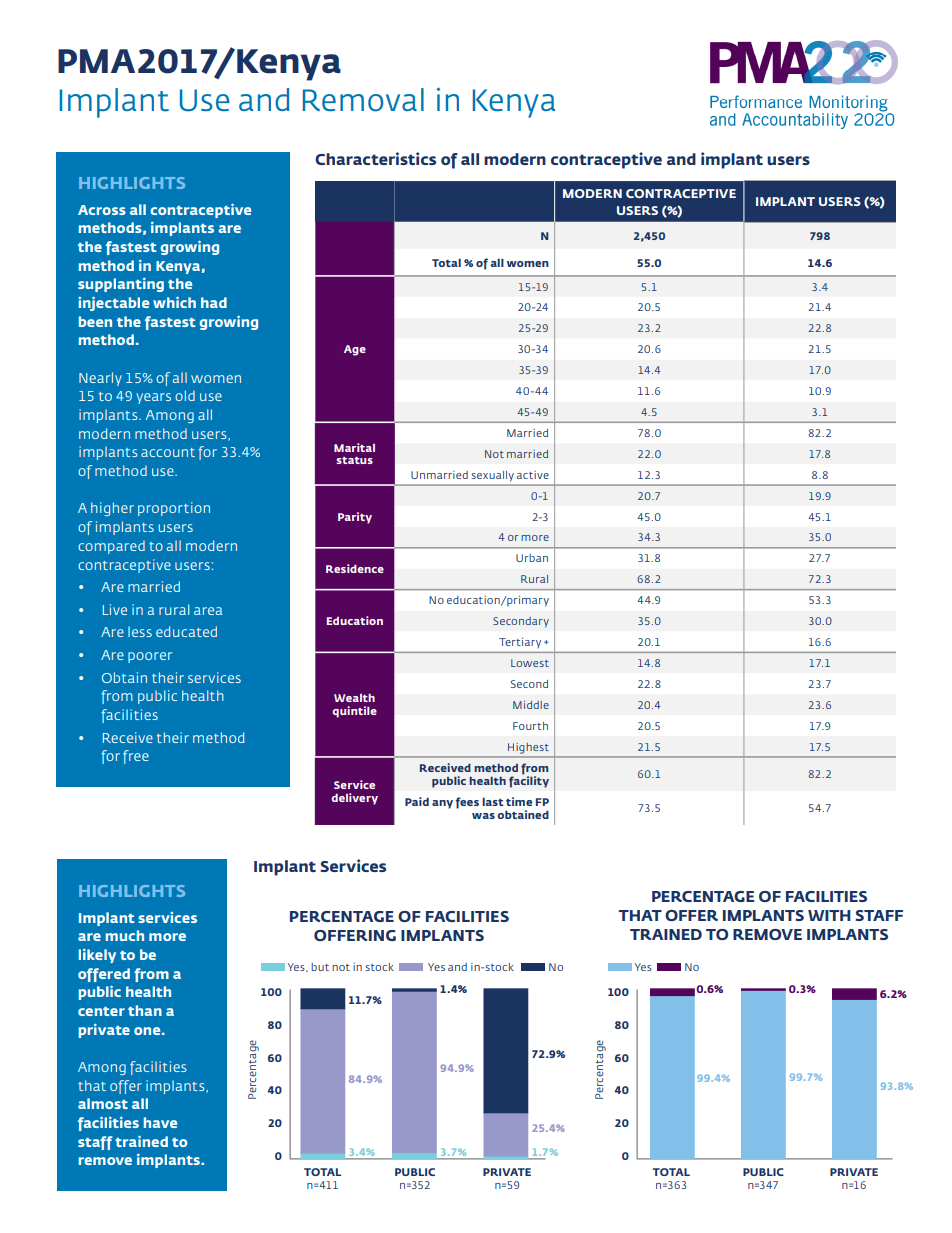 The width and height of the screenshot is (952, 1233). Describe the element at coordinates (829, 915) in the screenshot. I see `WITH` at that location.
